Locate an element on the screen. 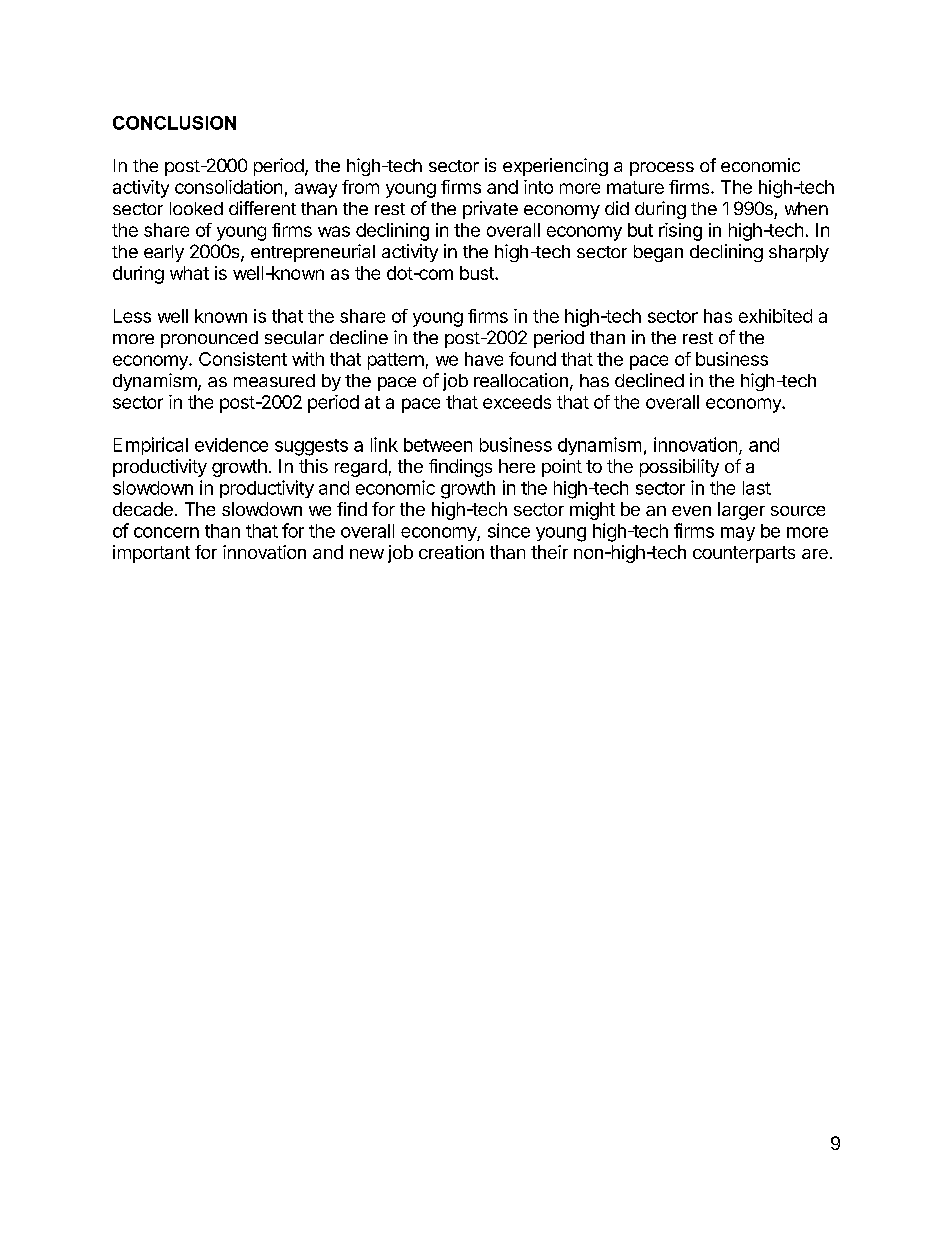 This screenshot has width=952, height=1233. concern is located at coordinates (166, 532).
